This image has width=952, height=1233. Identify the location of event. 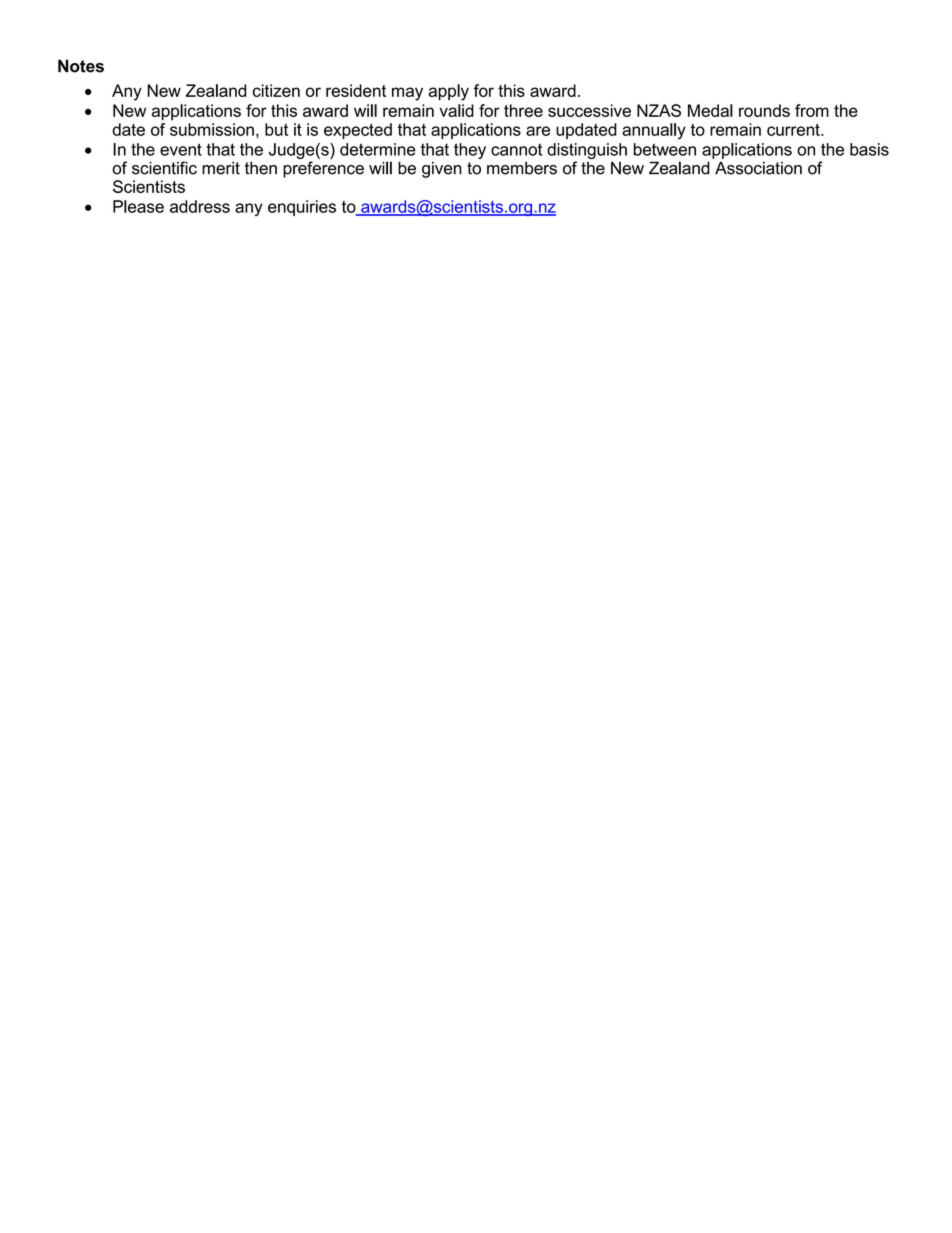
(181, 149).
